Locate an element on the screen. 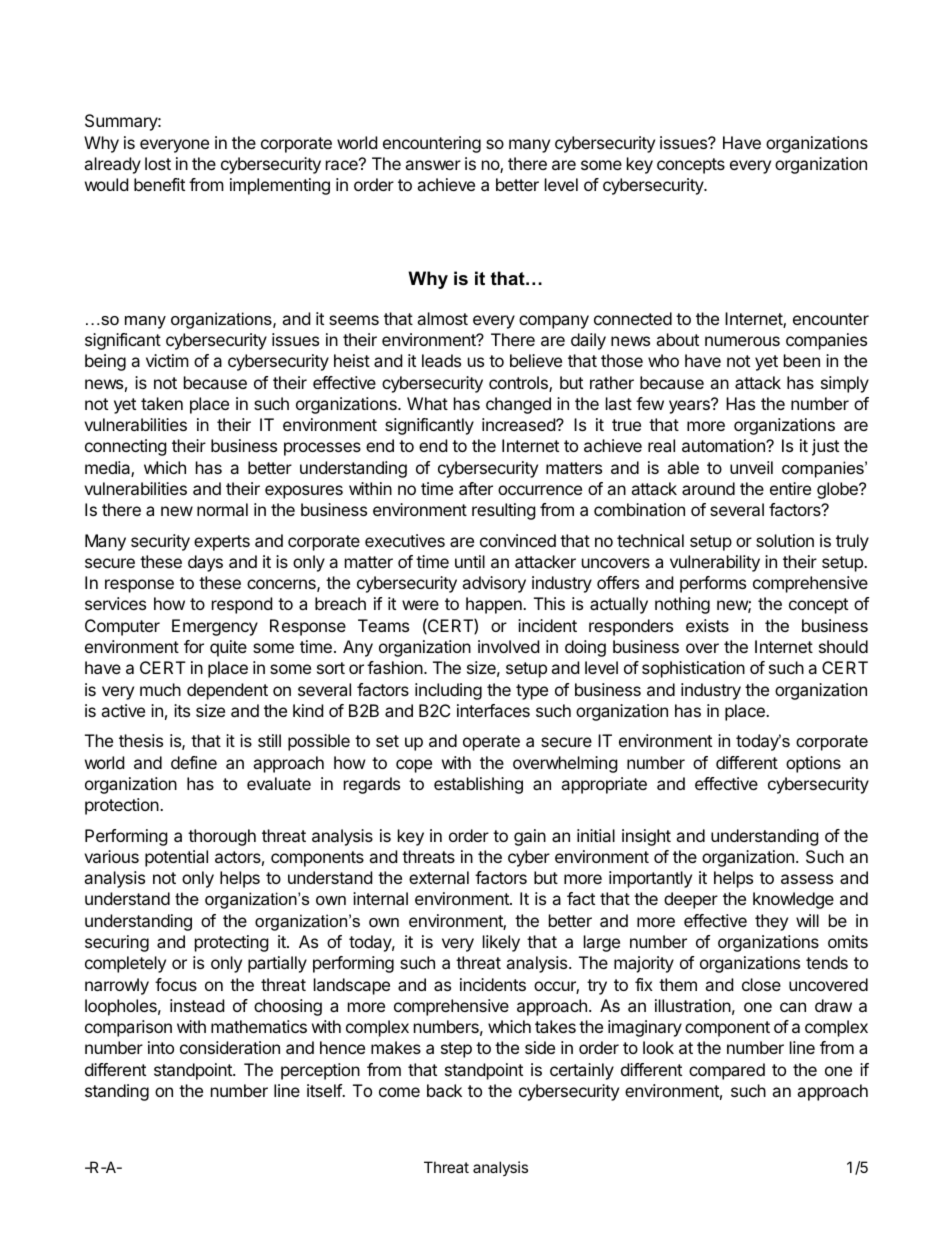 This screenshot has height=1233, width=952. exists is located at coordinates (707, 625).
